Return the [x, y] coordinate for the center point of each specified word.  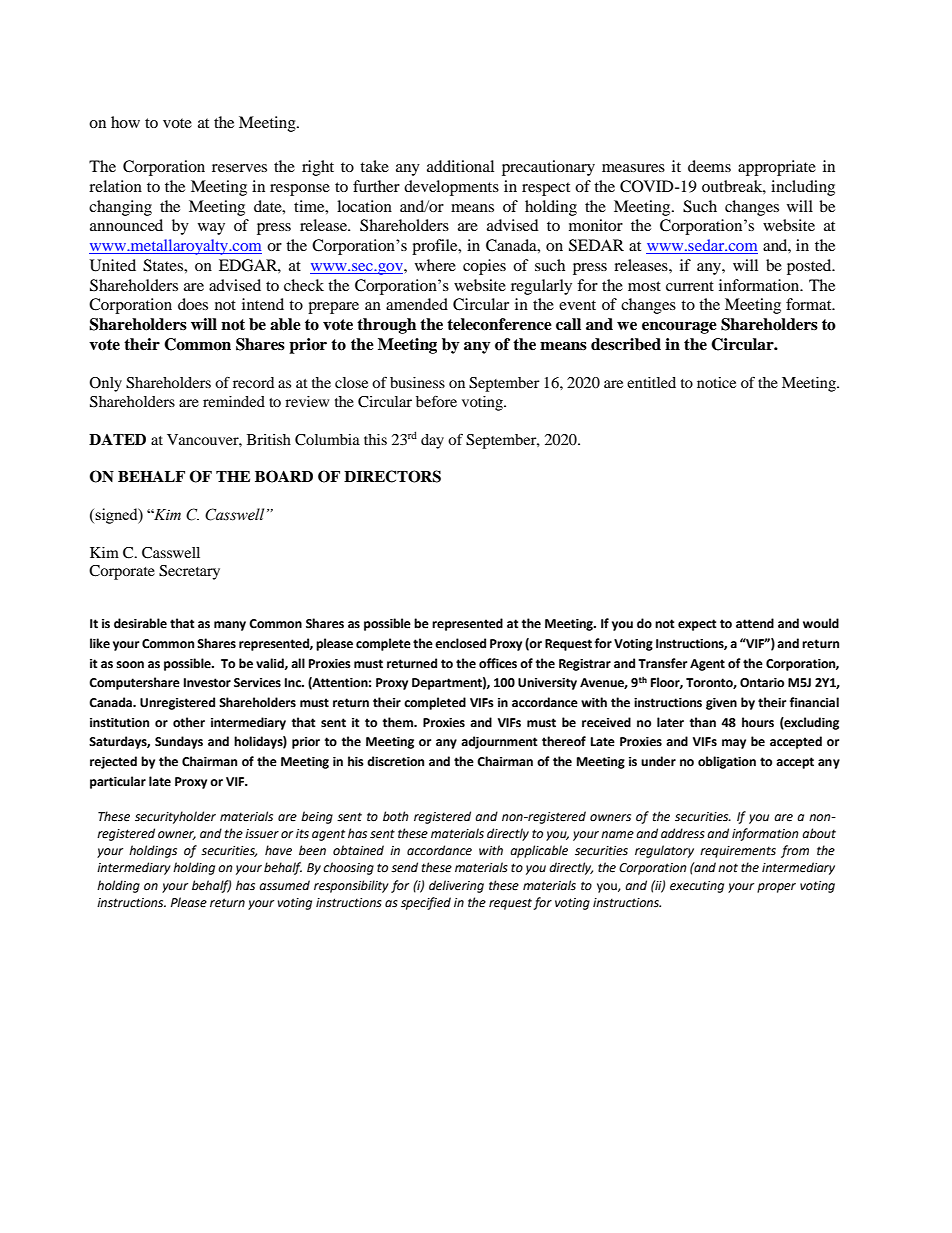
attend [755, 623]
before [436, 401]
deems [709, 166]
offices [498, 663]
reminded [234, 401]
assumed [284, 885]
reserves [239, 168]
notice [716, 382]
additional [460, 166]
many [230, 626]
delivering [456, 886]
